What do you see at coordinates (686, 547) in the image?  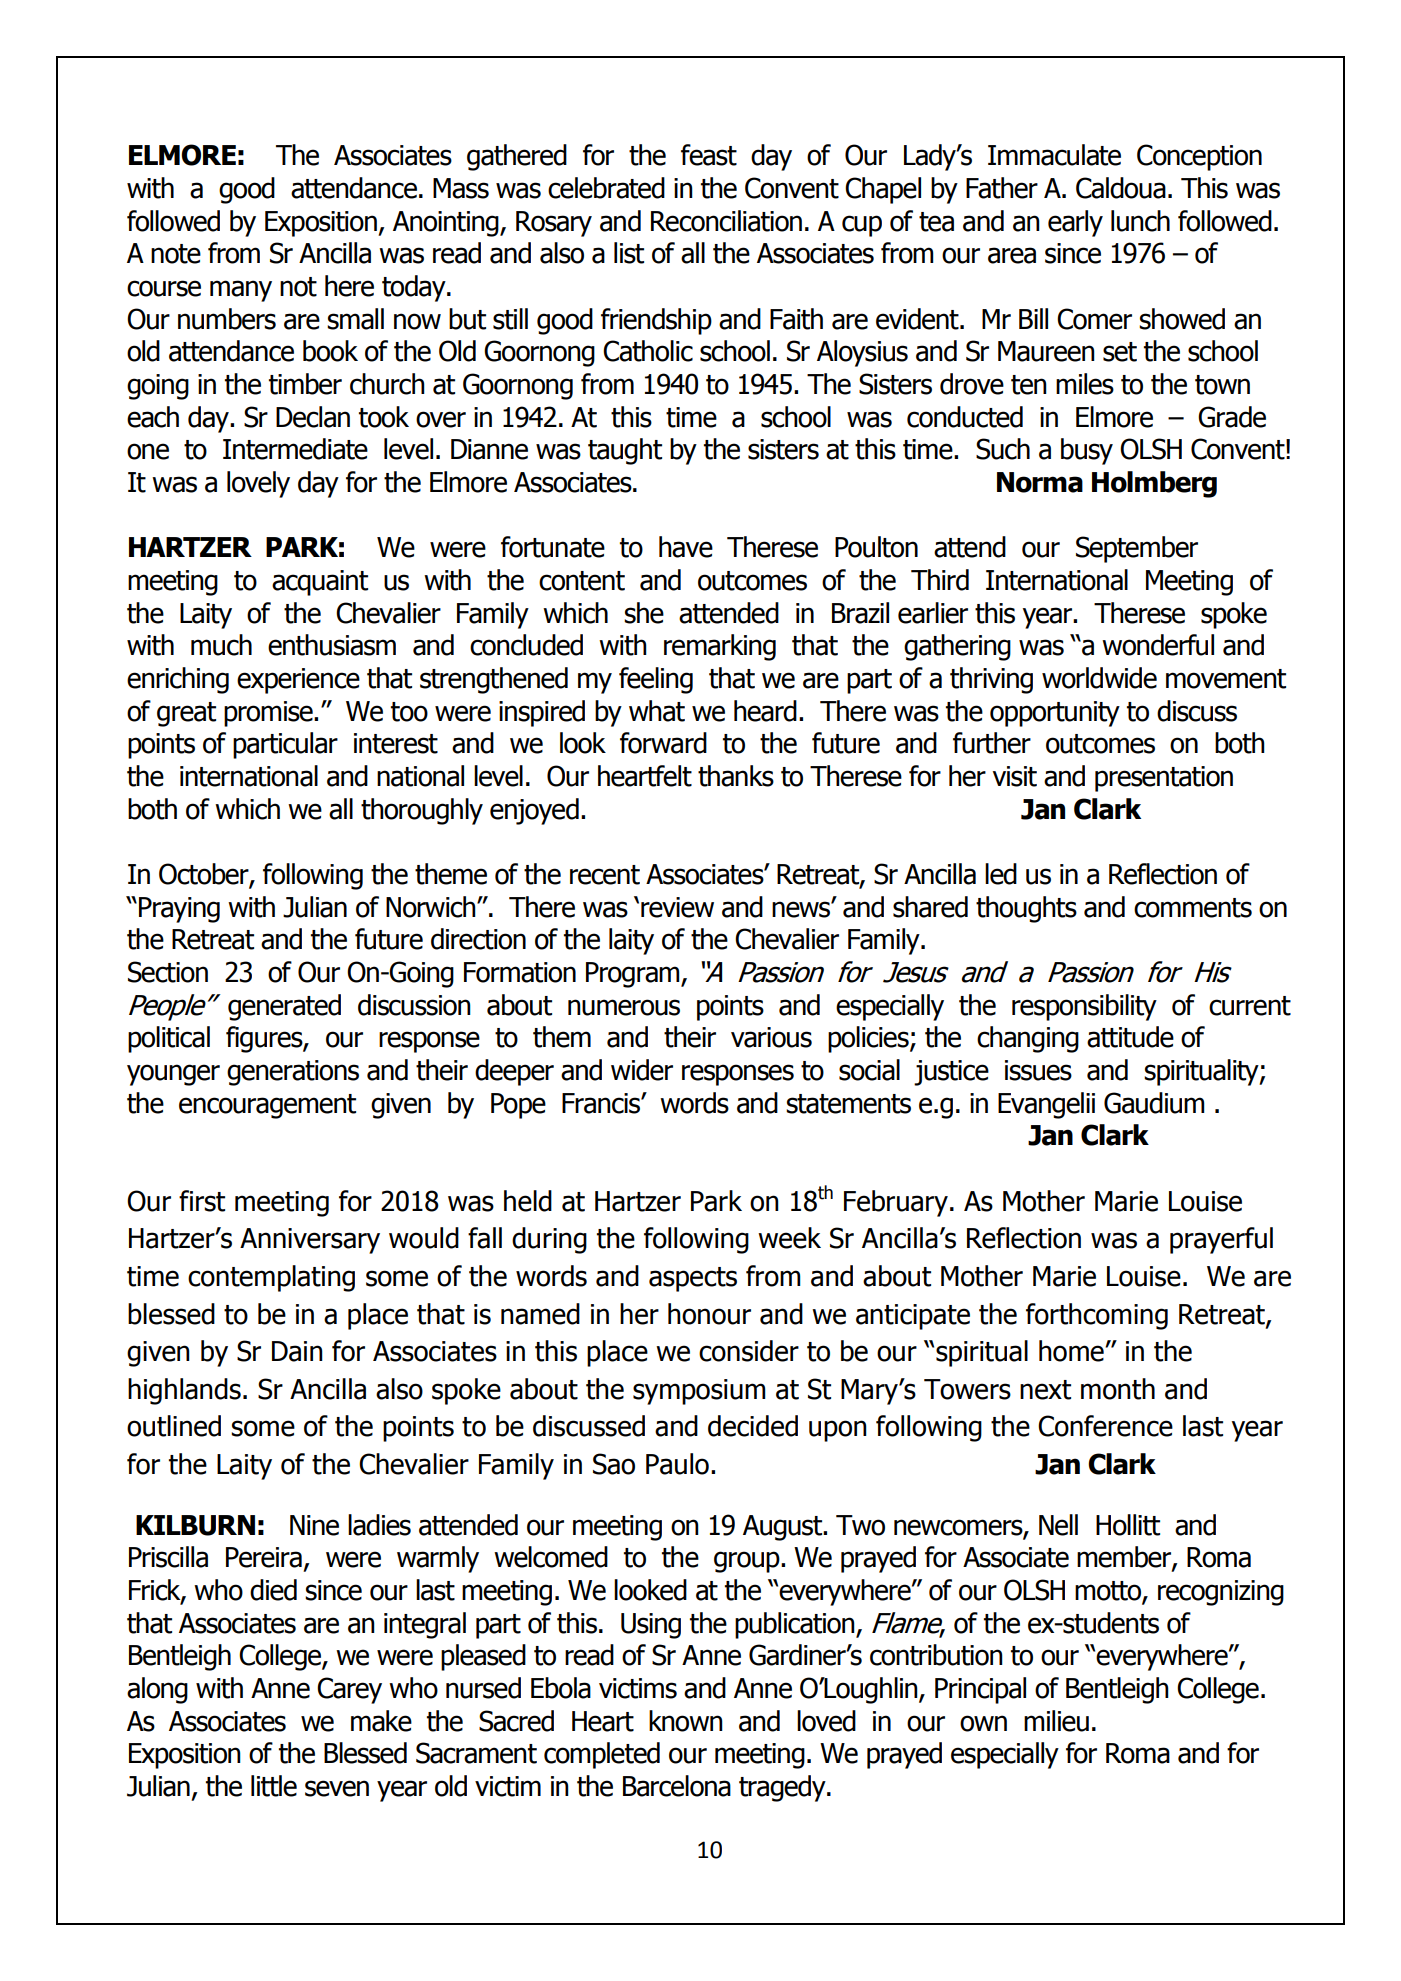 I see `have` at bounding box center [686, 547].
